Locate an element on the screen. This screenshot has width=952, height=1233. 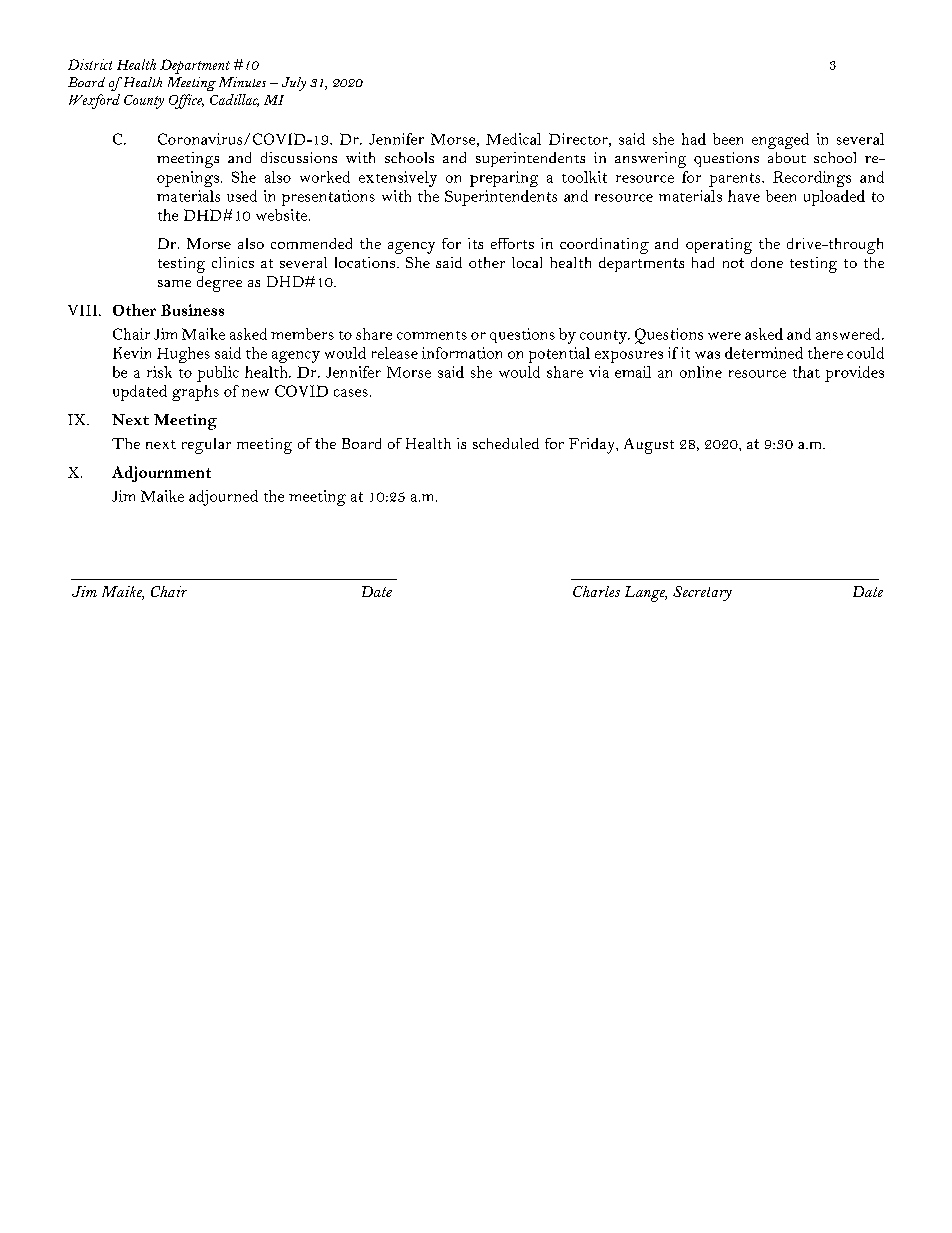
engaged is located at coordinates (780, 141).
